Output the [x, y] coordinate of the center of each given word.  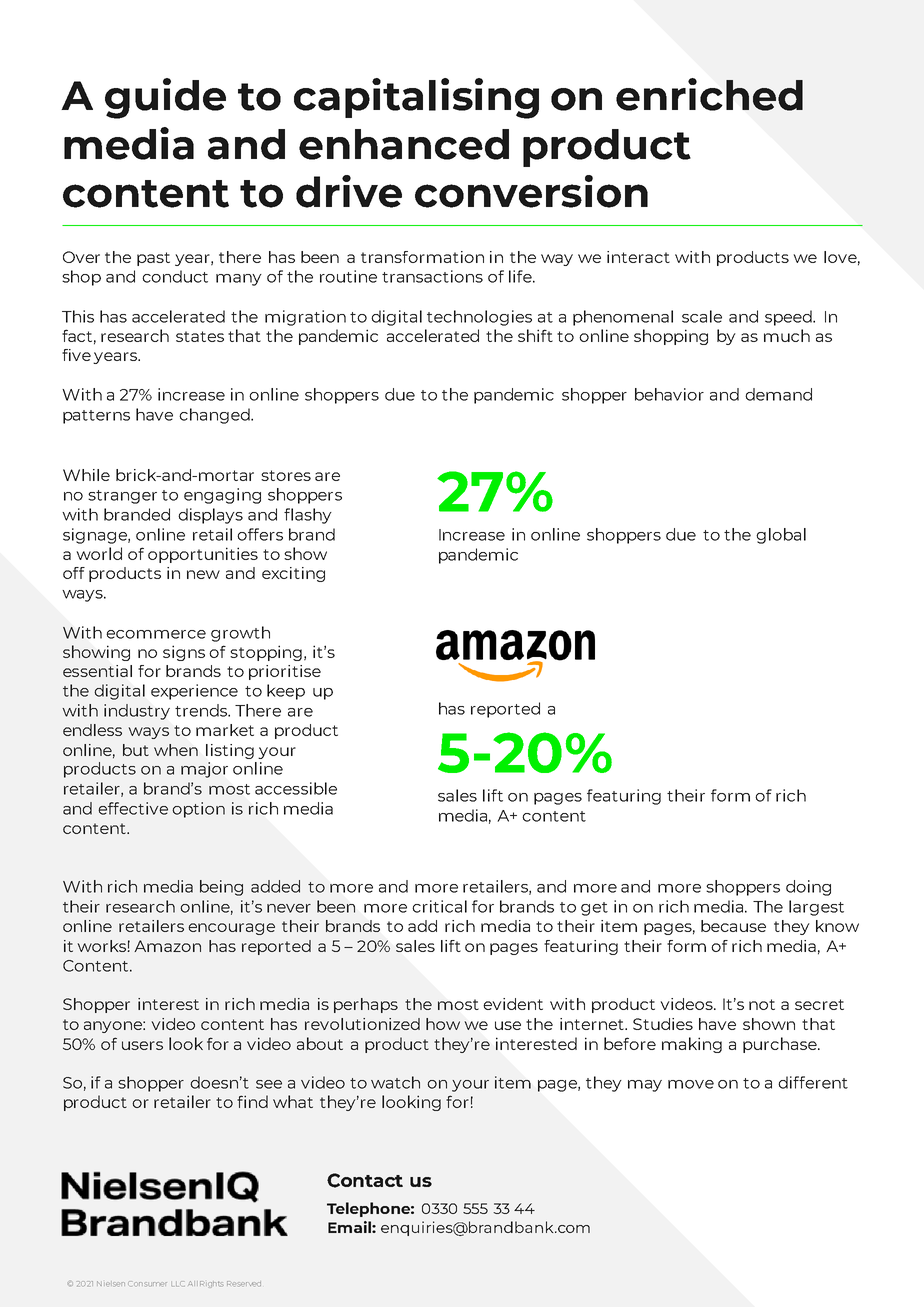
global [781, 536]
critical [439, 906]
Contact [365, 1180]
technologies [479, 318]
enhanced [404, 144]
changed [215, 416]
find [252, 1101]
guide [165, 98]
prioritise [285, 672]
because [733, 926]
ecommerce [156, 634]
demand [778, 394]
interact [638, 257]
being [221, 888]
